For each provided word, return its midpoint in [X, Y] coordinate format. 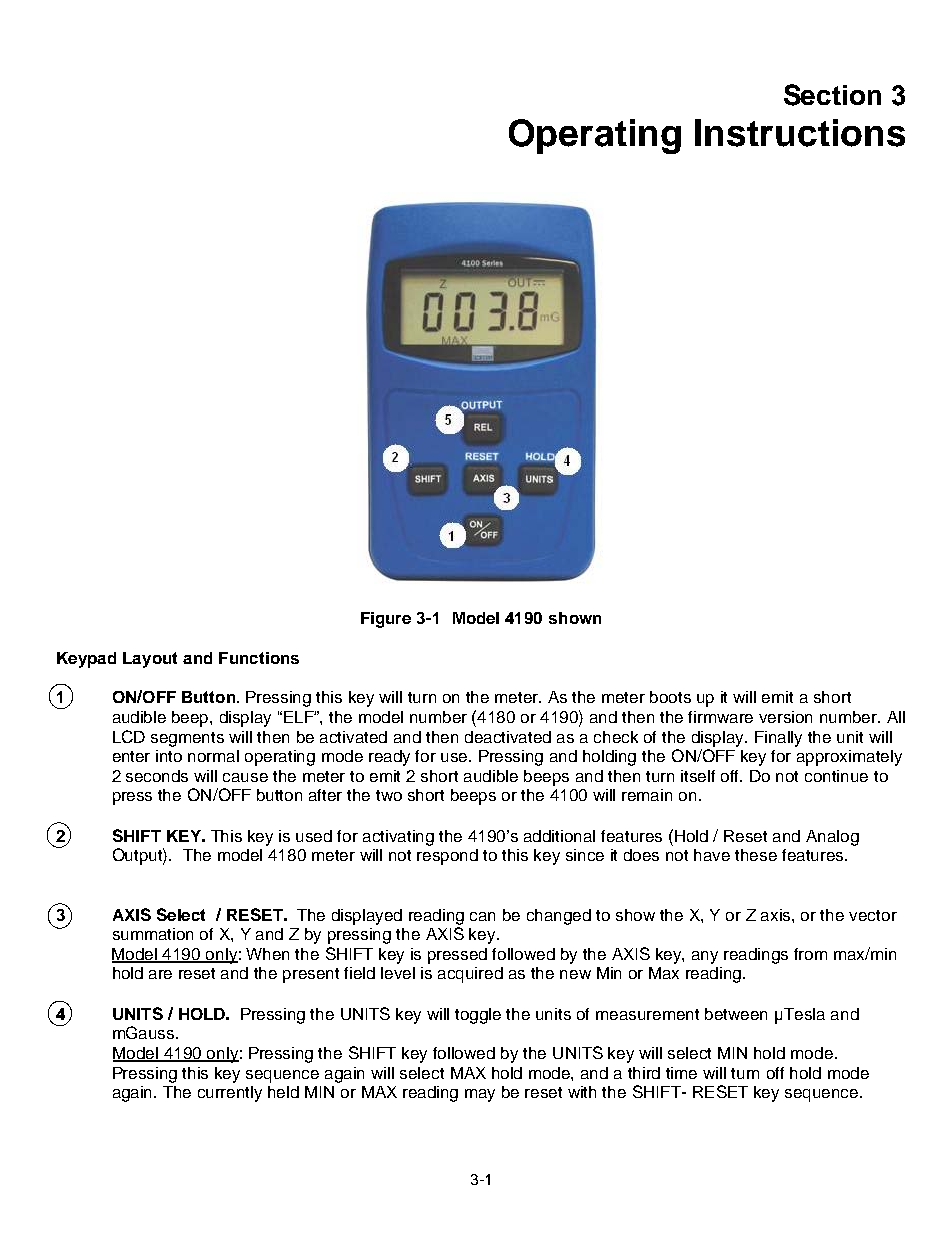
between [736, 1014]
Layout [150, 660]
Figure [386, 620]
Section [832, 95]
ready [389, 758]
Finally [778, 739]
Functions [259, 658]
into [169, 756]
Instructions [800, 133]
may [480, 1095]
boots [670, 697]
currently [230, 1094]
